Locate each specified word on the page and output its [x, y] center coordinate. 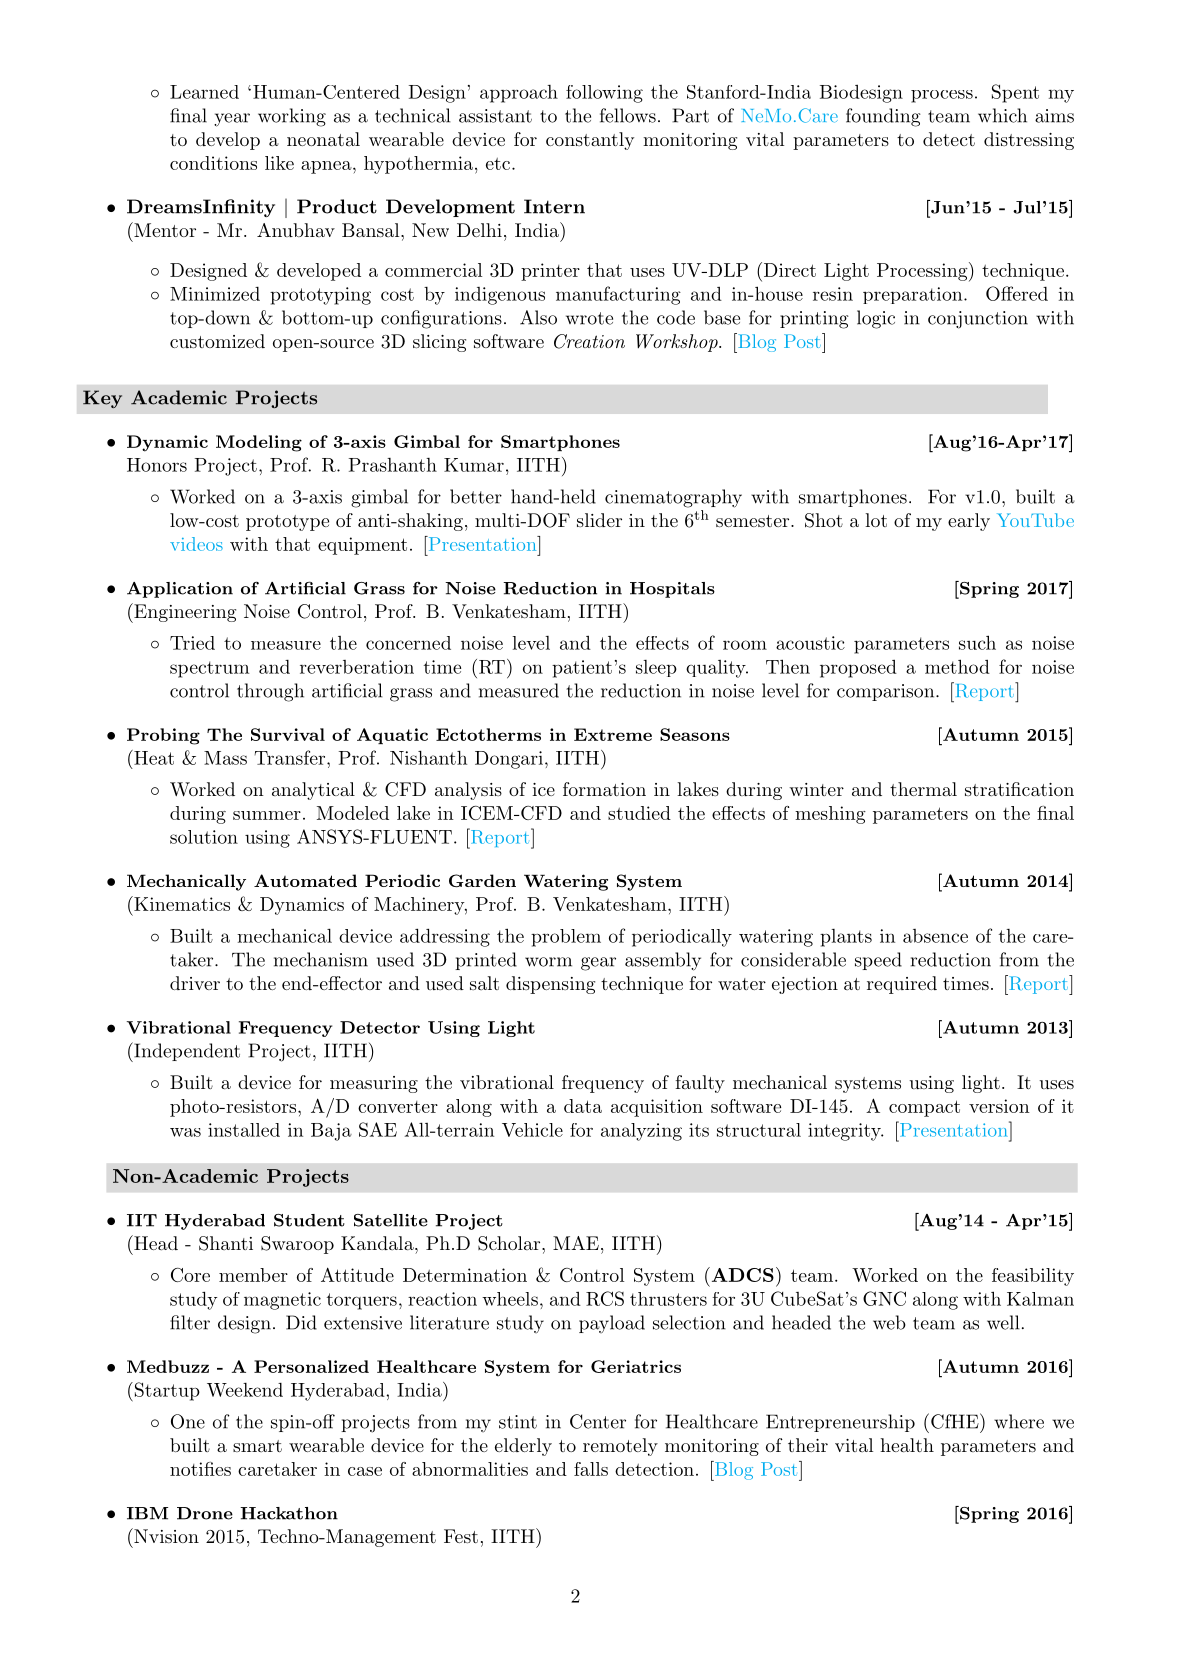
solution [204, 837]
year [232, 120]
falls [591, 1469]
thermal [923, 789]
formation [604, 789]
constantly [590, 141]
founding [883, 117]
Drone [205, 1513]
